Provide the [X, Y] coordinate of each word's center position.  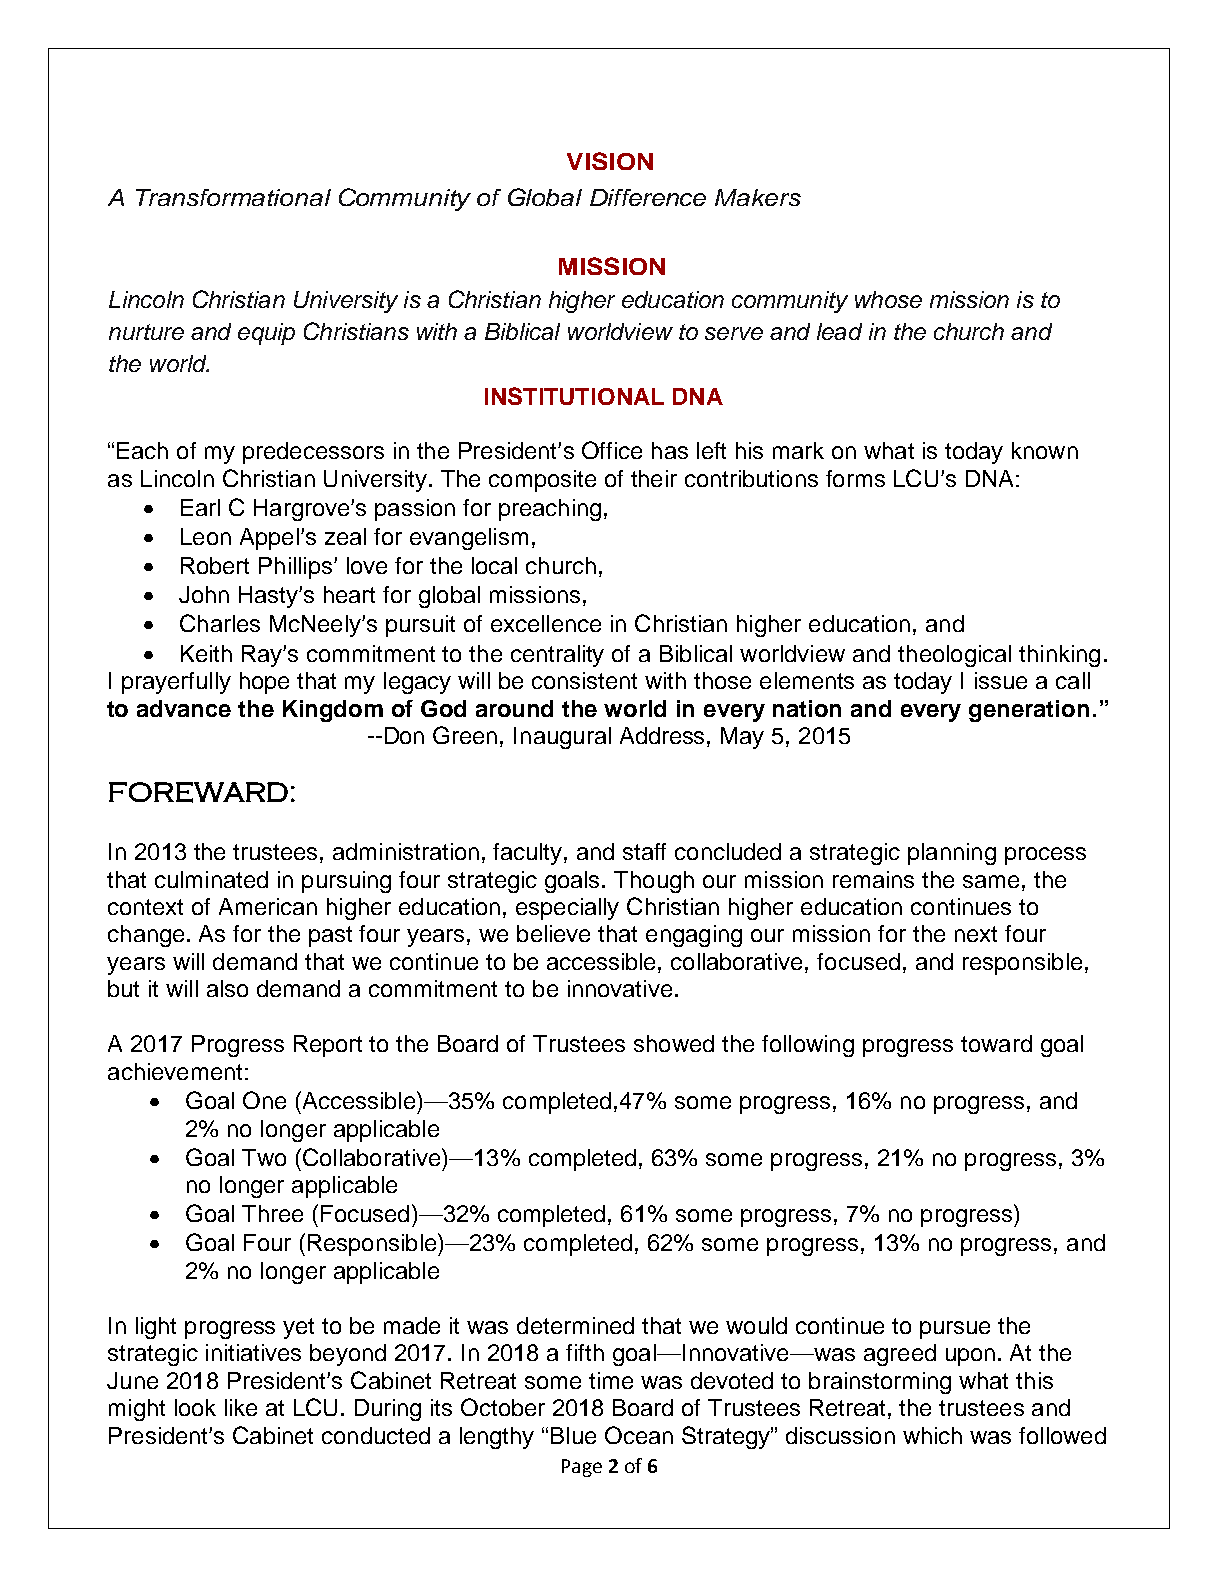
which [932, 1435]
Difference [648, 197]
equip [266, 334]
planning [952, 854]
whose [888, 299]
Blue [573, 1435]
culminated [211, 879]
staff [644, 851]
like [241, 1407]
